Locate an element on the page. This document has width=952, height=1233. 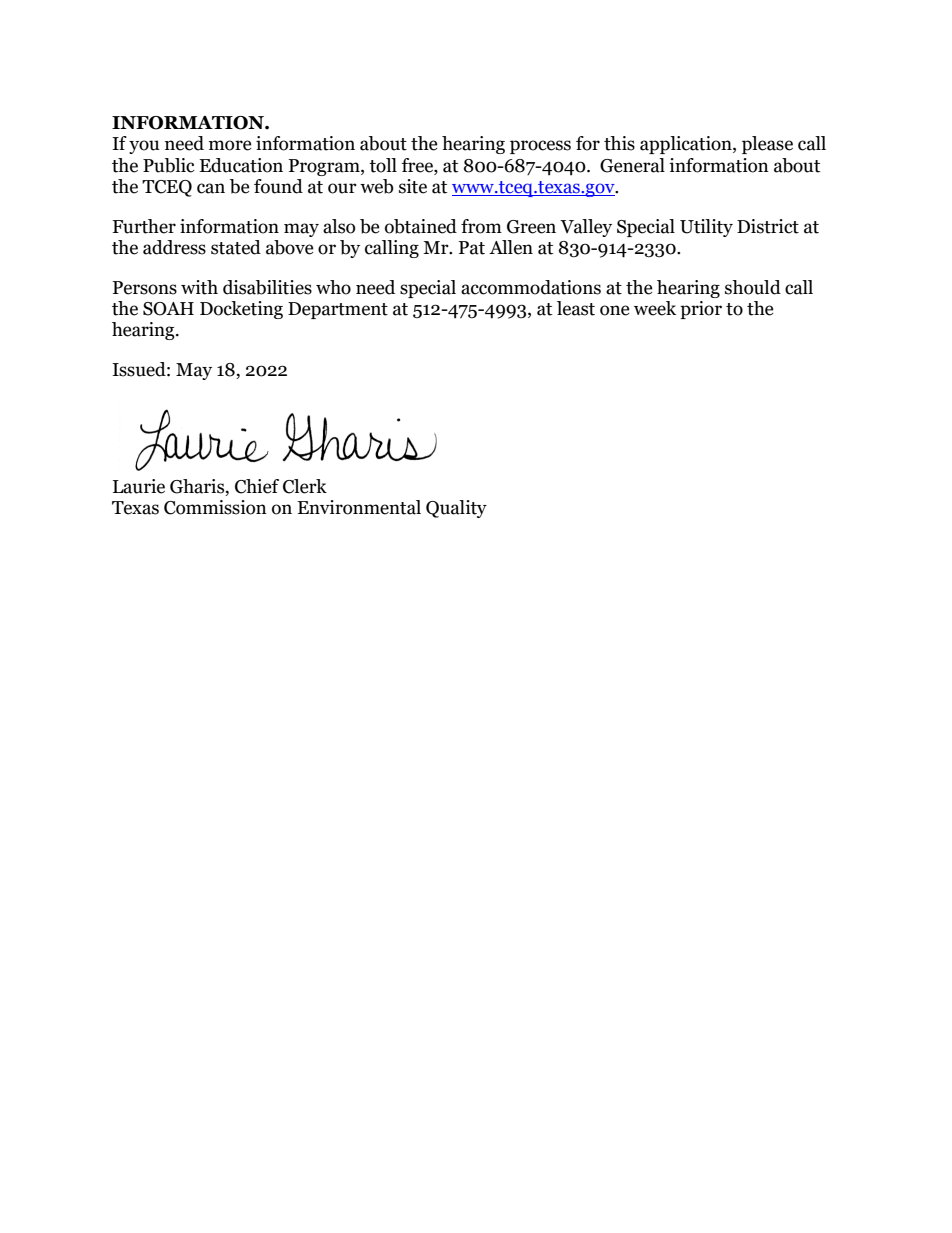
toll is located at coordinates (383, 165).
